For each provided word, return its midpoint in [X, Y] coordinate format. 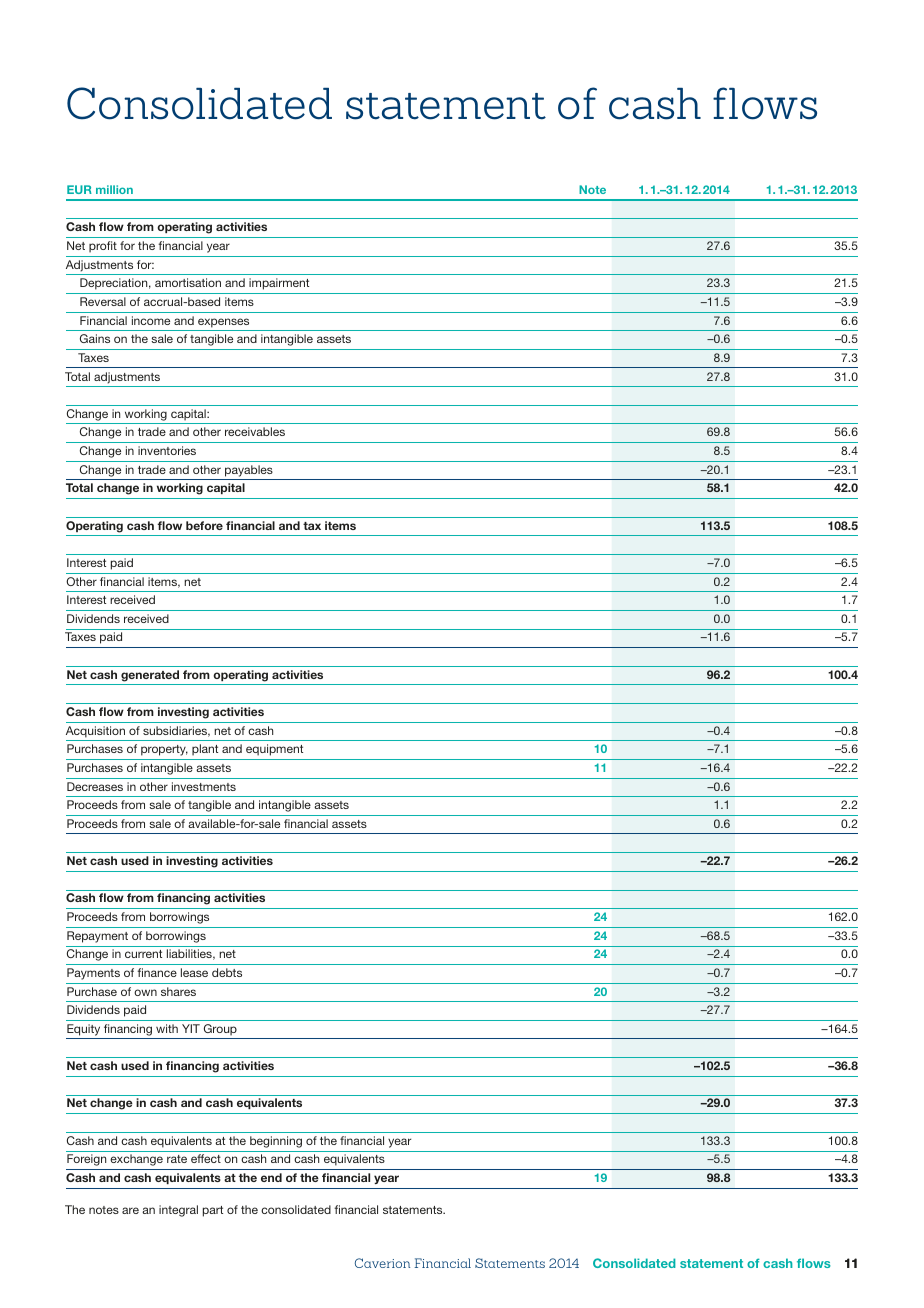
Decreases [95, 786]
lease [194, 972]
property [164, 750]
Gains [95, 338]
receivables [255, 431]
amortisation [188, 282]
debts [227, 972]
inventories [167, 450]
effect [206, 1158]
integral [178, 1211]
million [114, 189]
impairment [279, 284]
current [143, 954]
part [213, 1211]
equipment [274, 750]
